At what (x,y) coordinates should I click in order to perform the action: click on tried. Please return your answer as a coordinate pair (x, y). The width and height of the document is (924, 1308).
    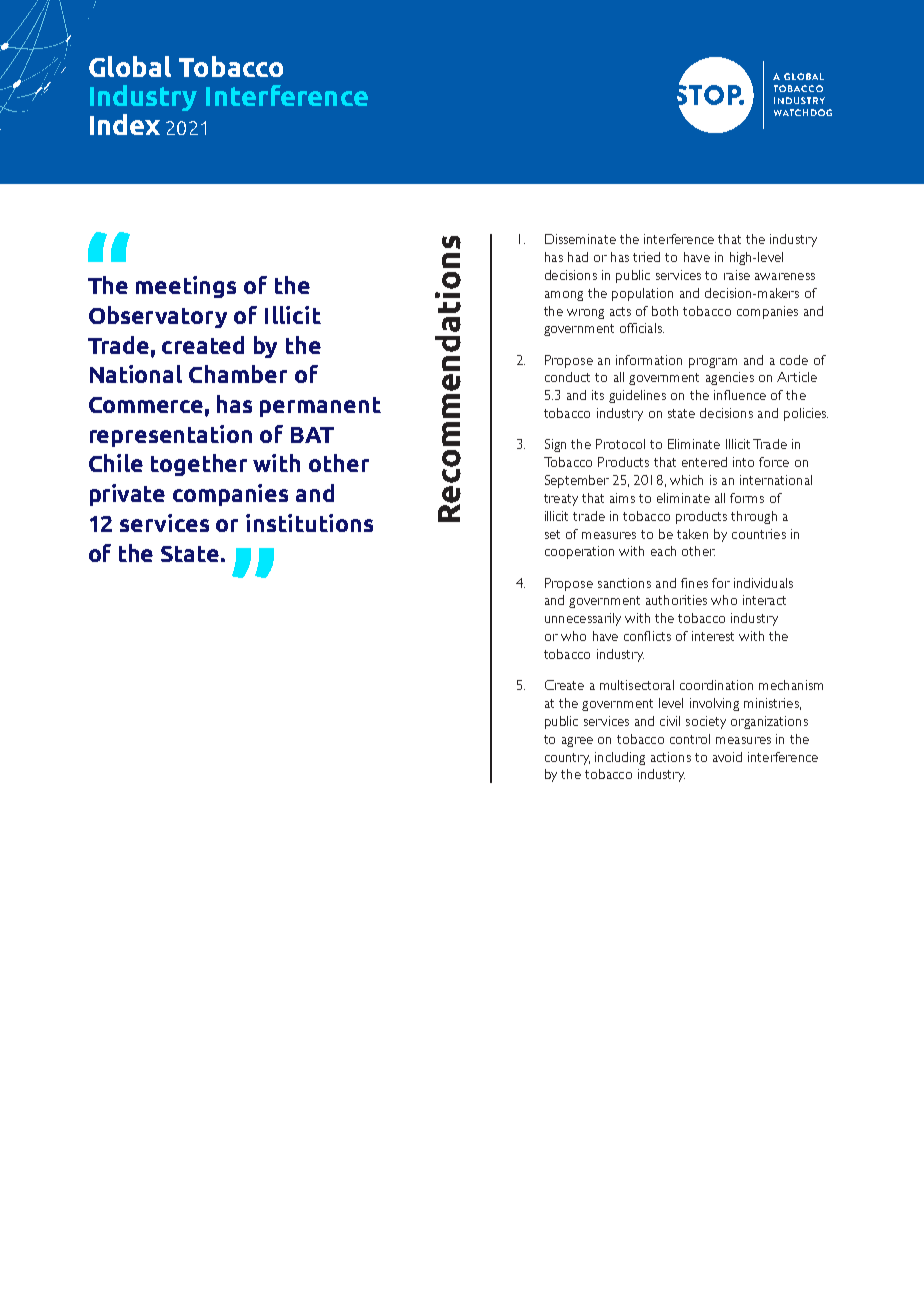
    Looking at the image, I should click on (646, 257).
